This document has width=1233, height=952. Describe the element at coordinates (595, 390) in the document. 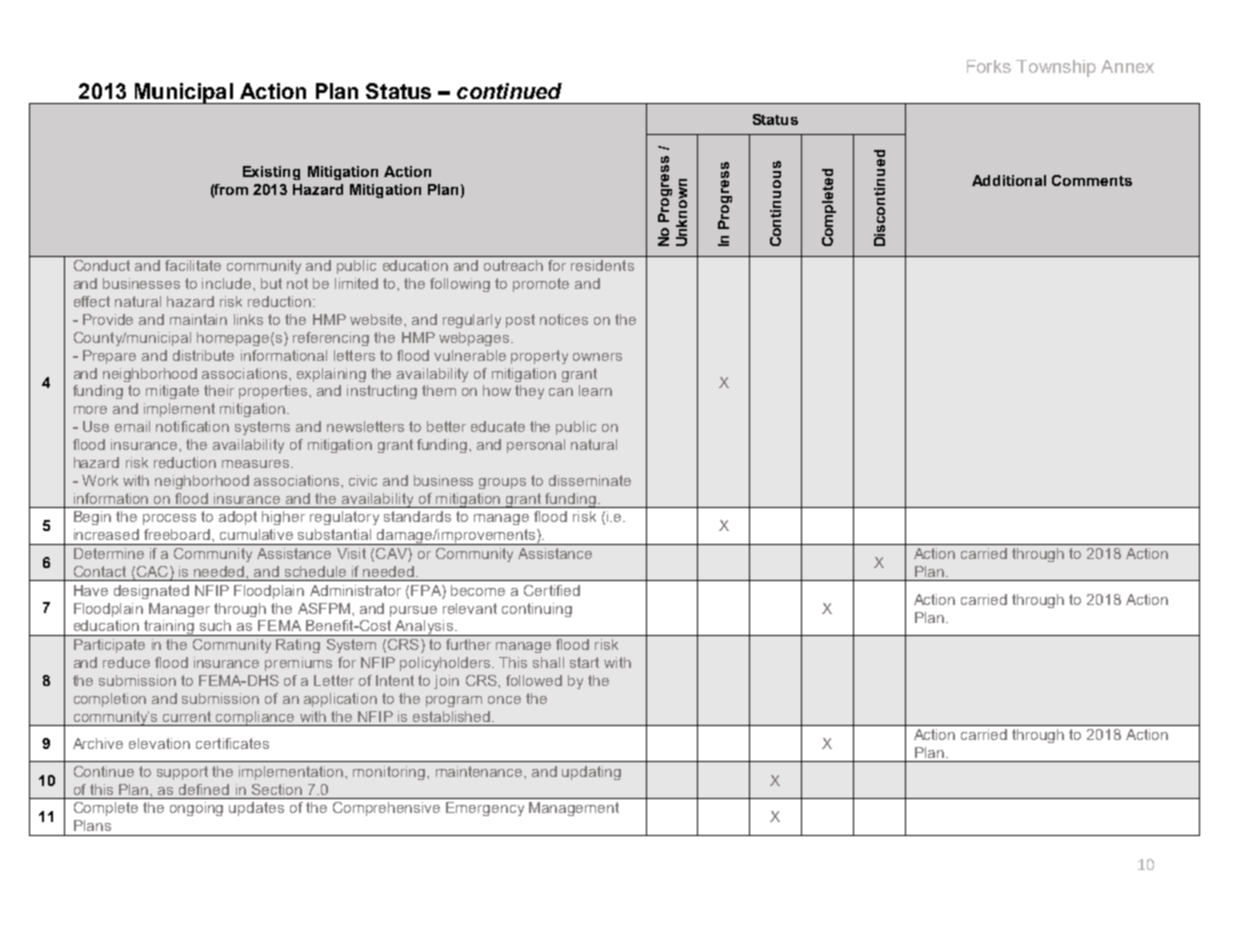

I see `learn` at that location.
